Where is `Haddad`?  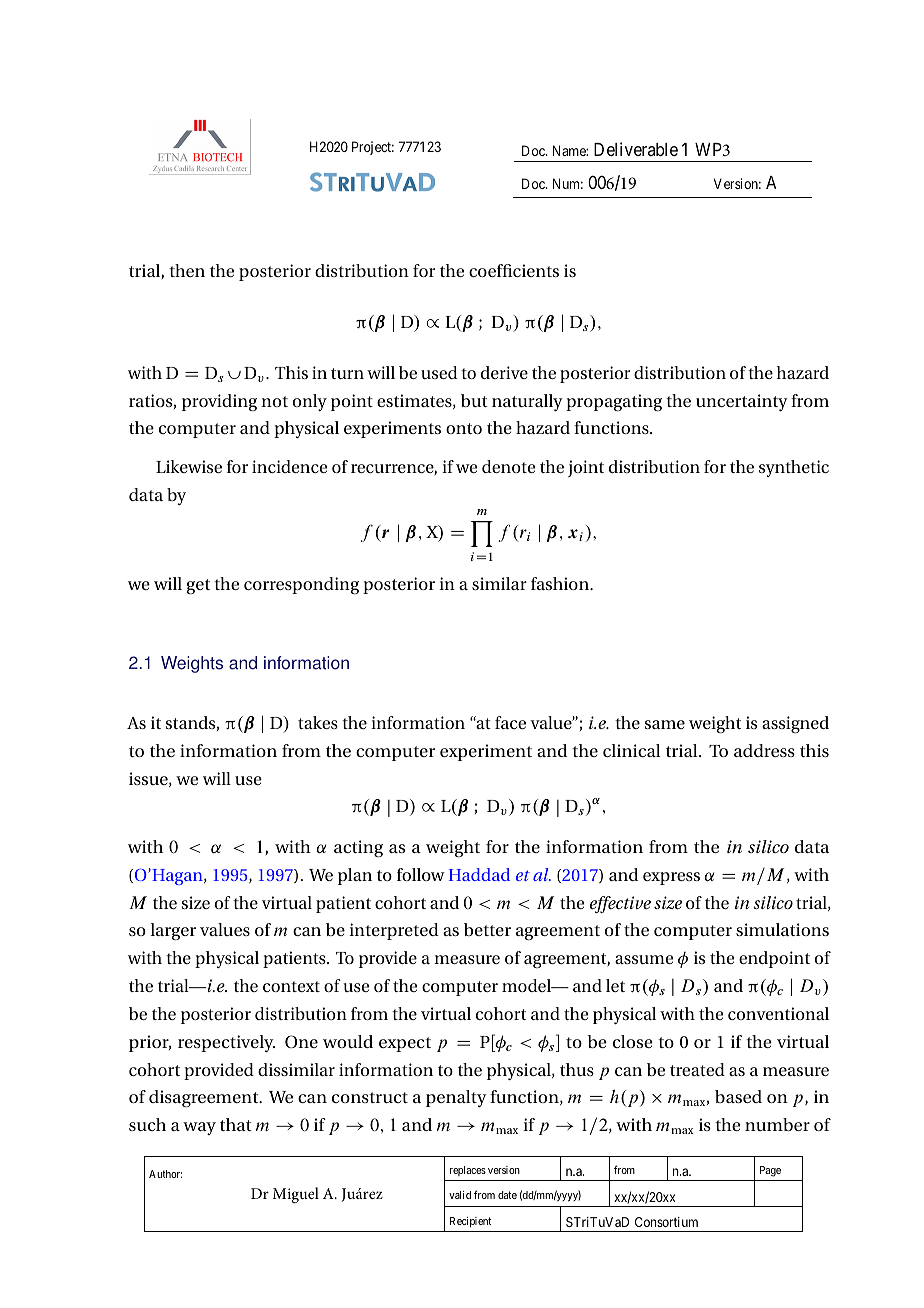
Haddad is located at coordinates (479, 874).
